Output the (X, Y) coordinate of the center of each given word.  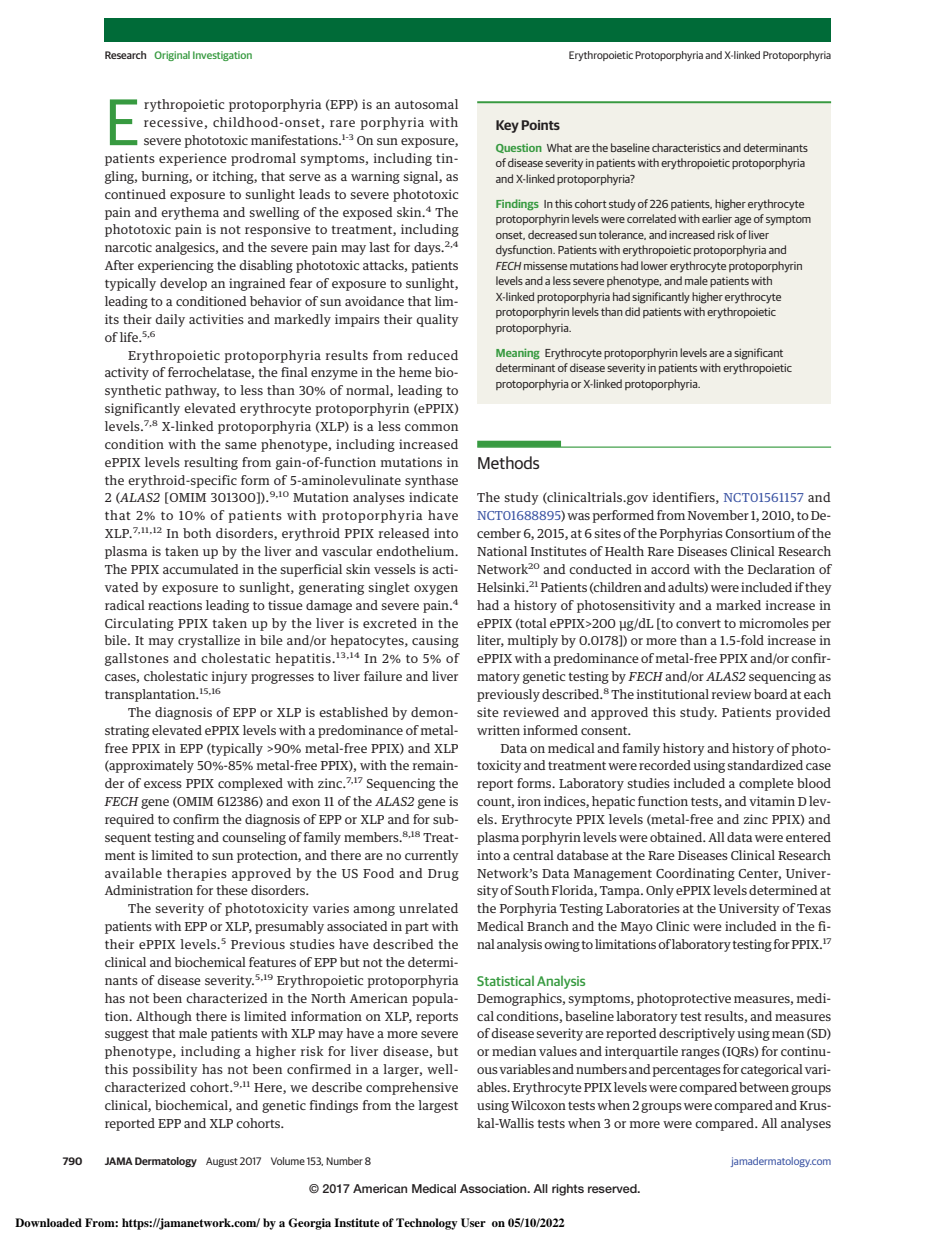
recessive (174, 123)
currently (432, 856)
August (222, 1162)
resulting (211, 463)
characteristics (686, 147)
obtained (677, 837)
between (764, 1087)
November (718, 515)
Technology (427, 1224)
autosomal (426, 104)
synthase (431, 481)
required (129, 820)
